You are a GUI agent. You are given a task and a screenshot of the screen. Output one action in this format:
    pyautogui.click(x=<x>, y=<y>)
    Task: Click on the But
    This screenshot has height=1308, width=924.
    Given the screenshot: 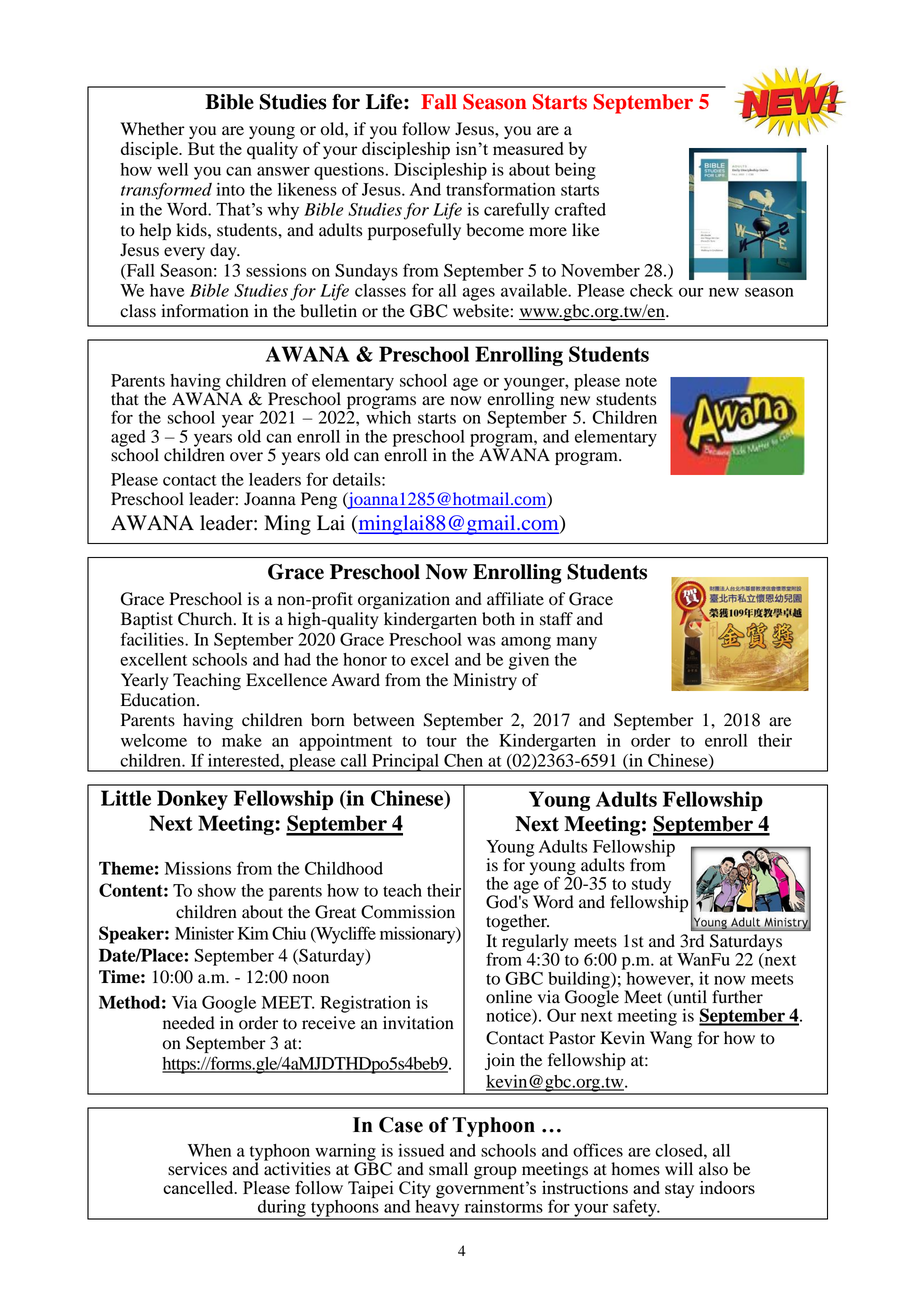 What is the action you would take?
    pyautogui.click(x=201, y=148)
